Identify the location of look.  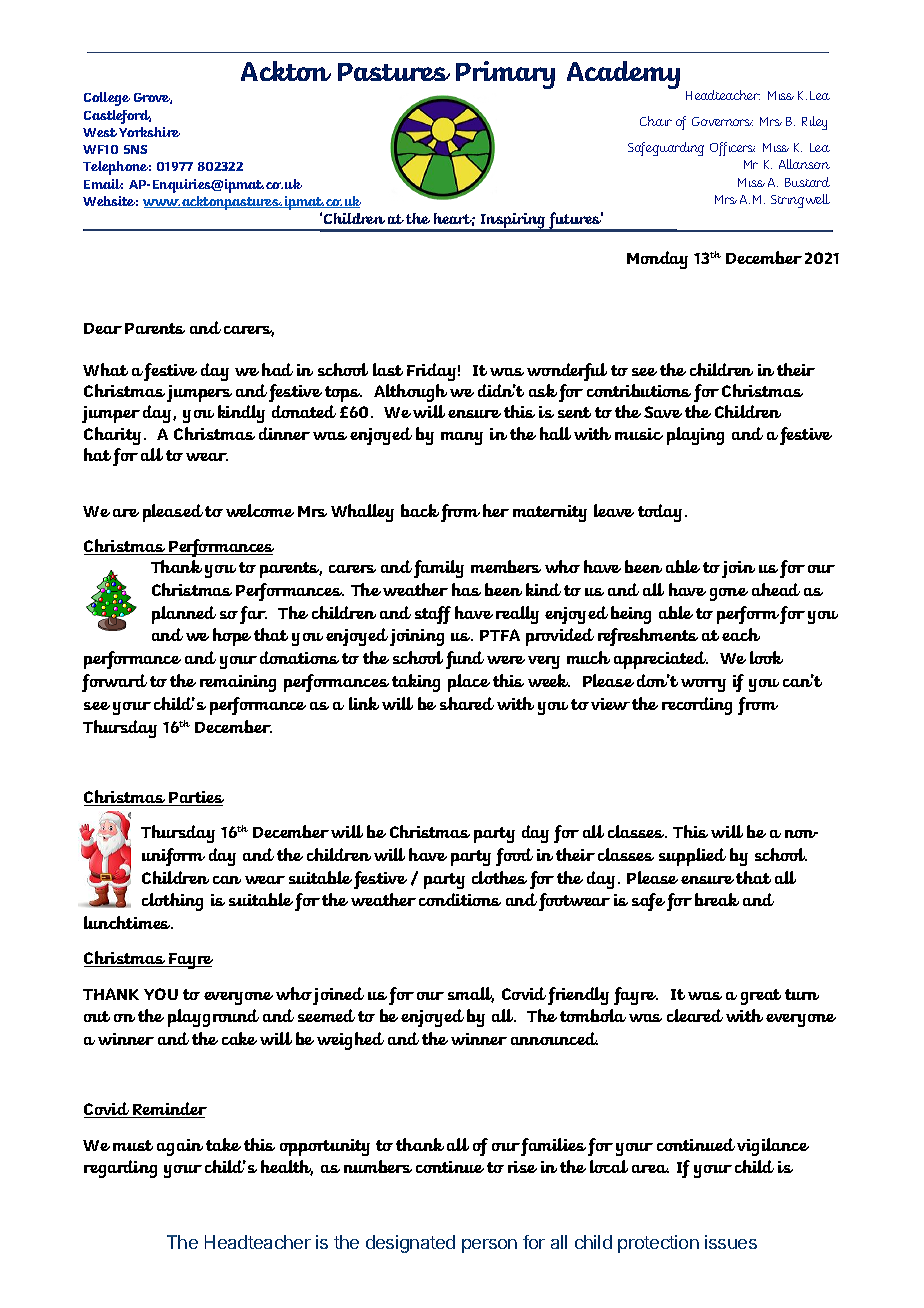
(766, 657).
